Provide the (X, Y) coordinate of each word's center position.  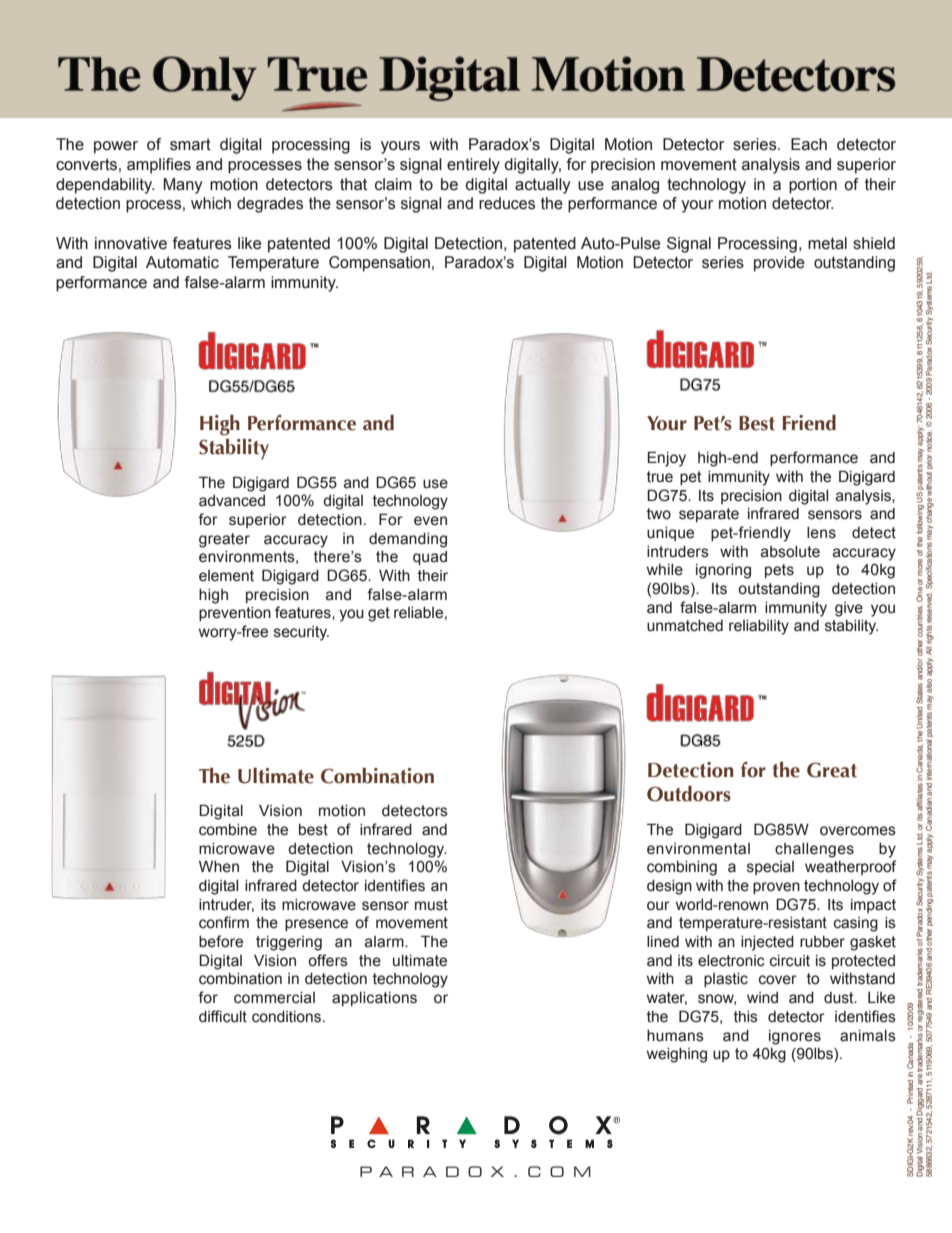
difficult (223, 1016)
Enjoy (666, 459)
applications (374, 999)
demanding (408, 540)
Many (183, 186)
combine (228, 830)
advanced (232, 501)
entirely (473, 166)
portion (813, 186)
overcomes (858, 831)
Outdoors (689, 794)
